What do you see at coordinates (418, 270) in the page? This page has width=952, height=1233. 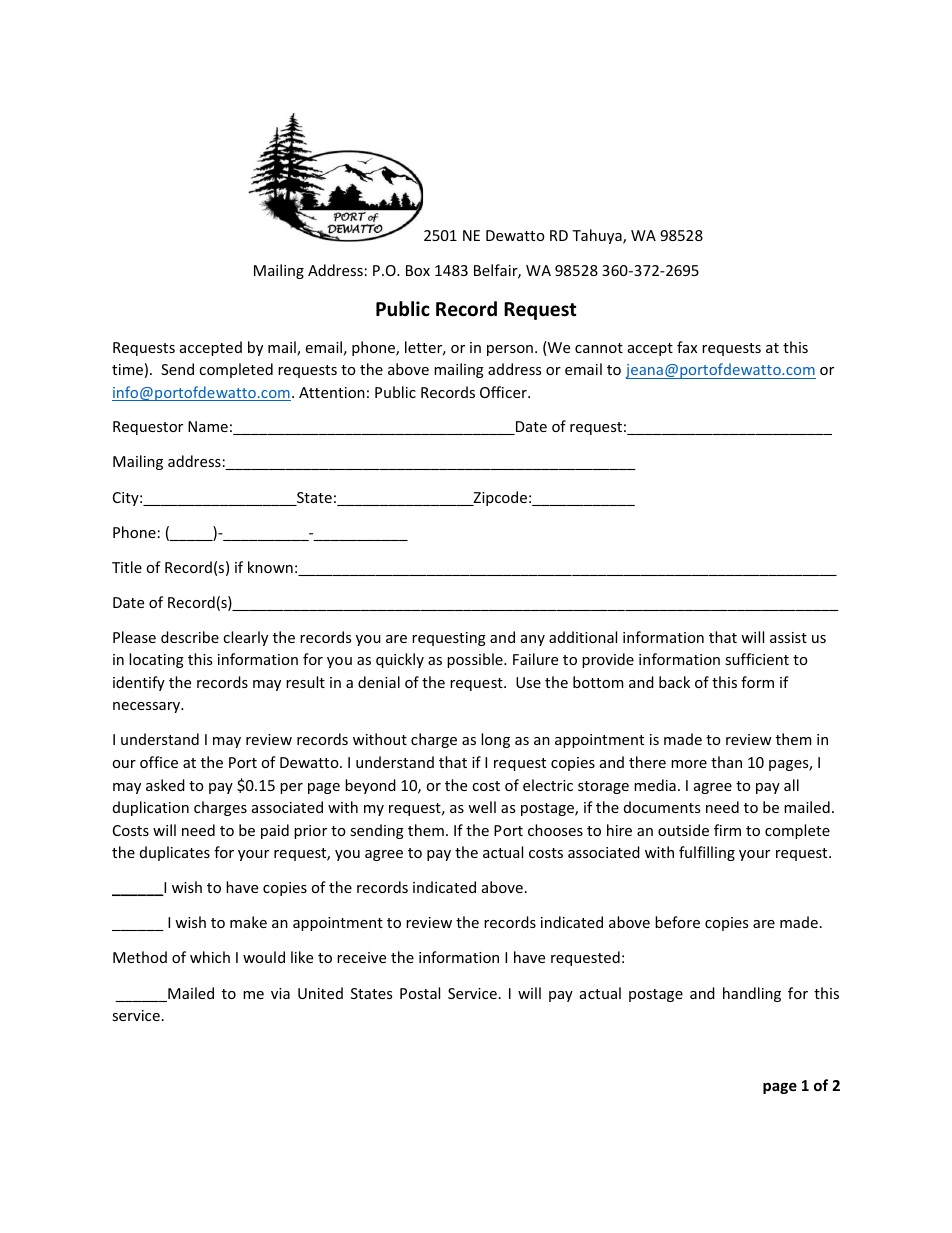 I see `Box` at bounding box center [418, 270].
